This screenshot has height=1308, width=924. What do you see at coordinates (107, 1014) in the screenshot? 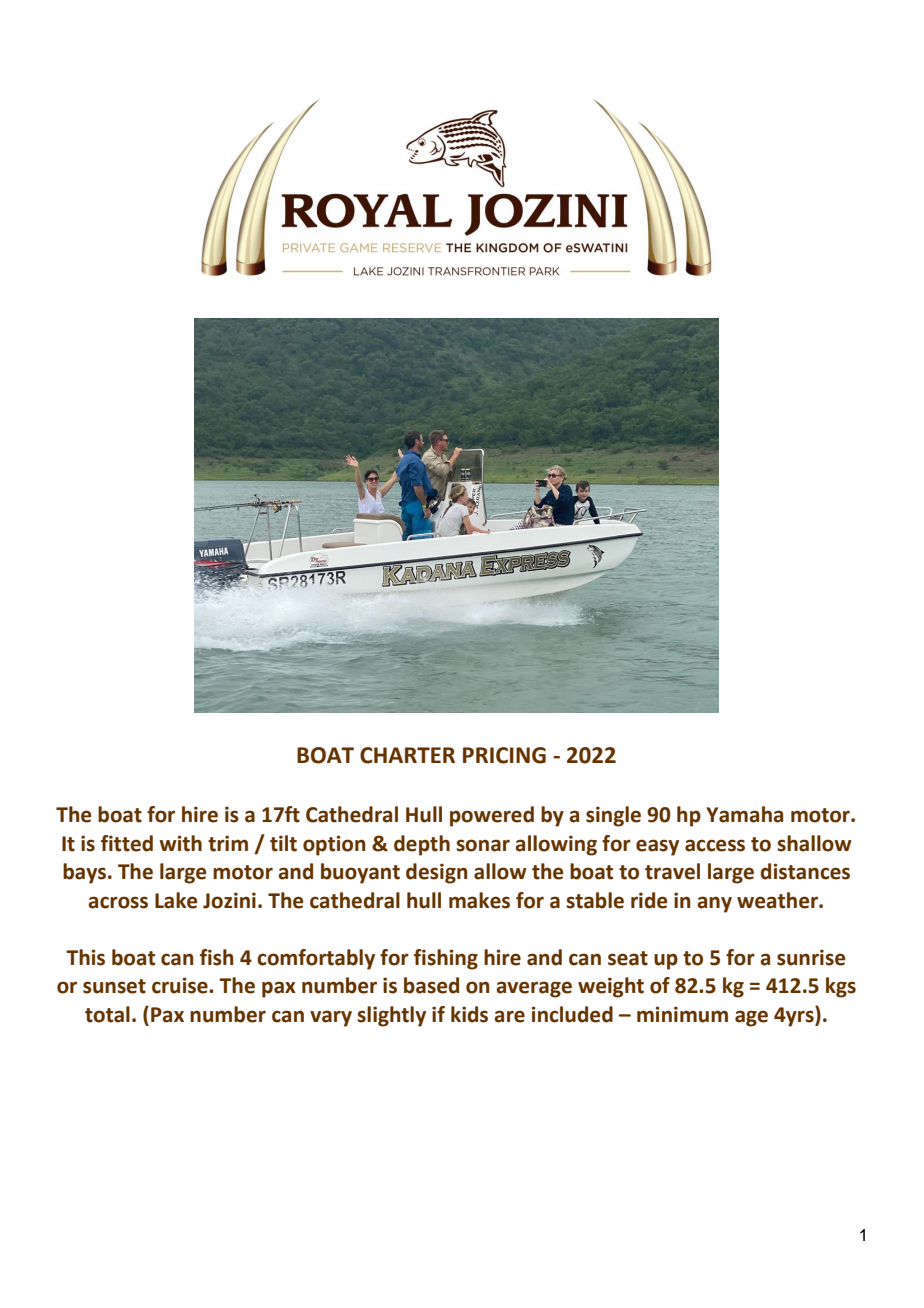
I see `total` at bounding box center [107, 1014].
